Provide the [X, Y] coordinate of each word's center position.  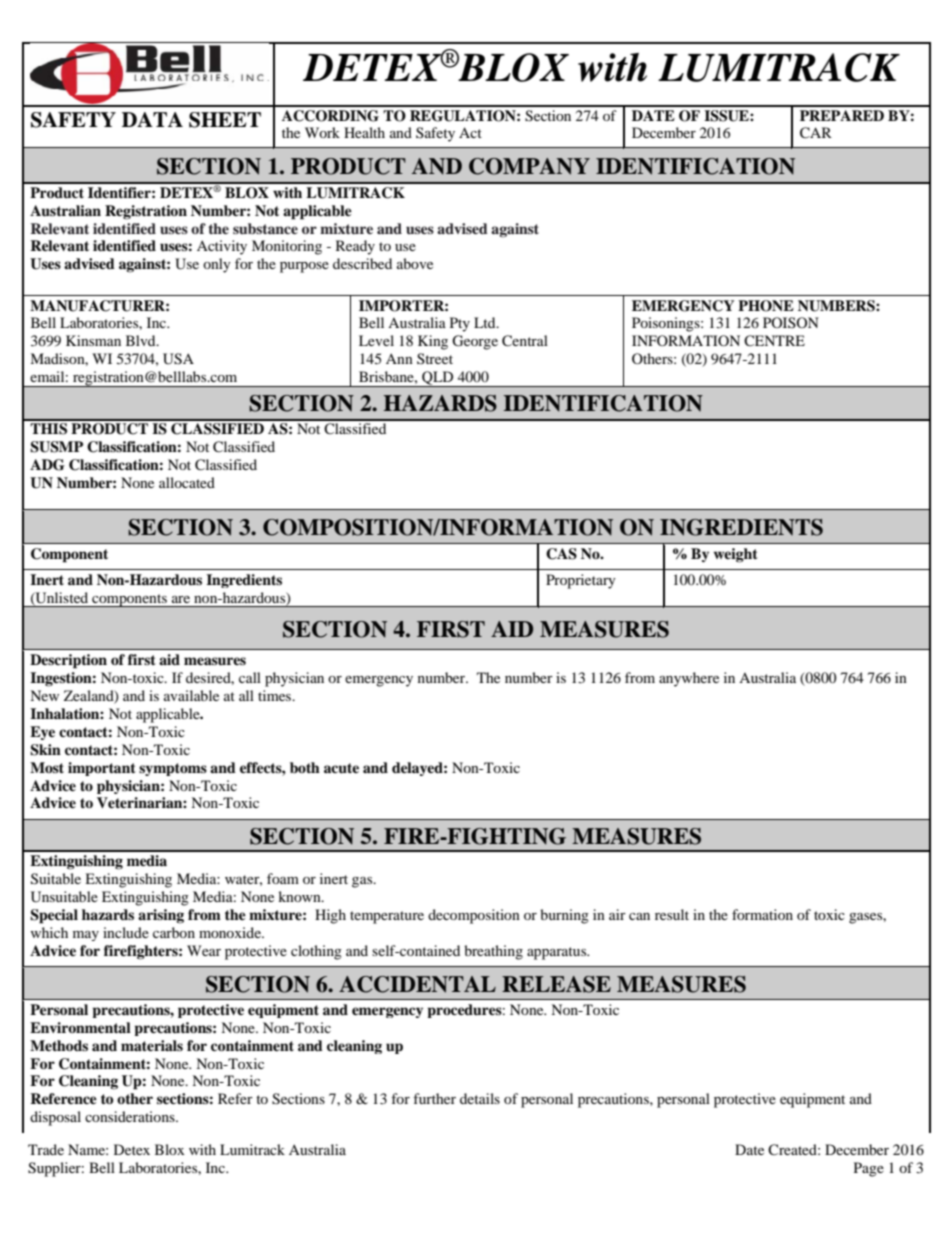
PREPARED [842, 115]
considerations [131, 1116]
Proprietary [581, 581]
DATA [152, 119]
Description [68, 661]
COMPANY [529, 166]
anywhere [689, 679]
